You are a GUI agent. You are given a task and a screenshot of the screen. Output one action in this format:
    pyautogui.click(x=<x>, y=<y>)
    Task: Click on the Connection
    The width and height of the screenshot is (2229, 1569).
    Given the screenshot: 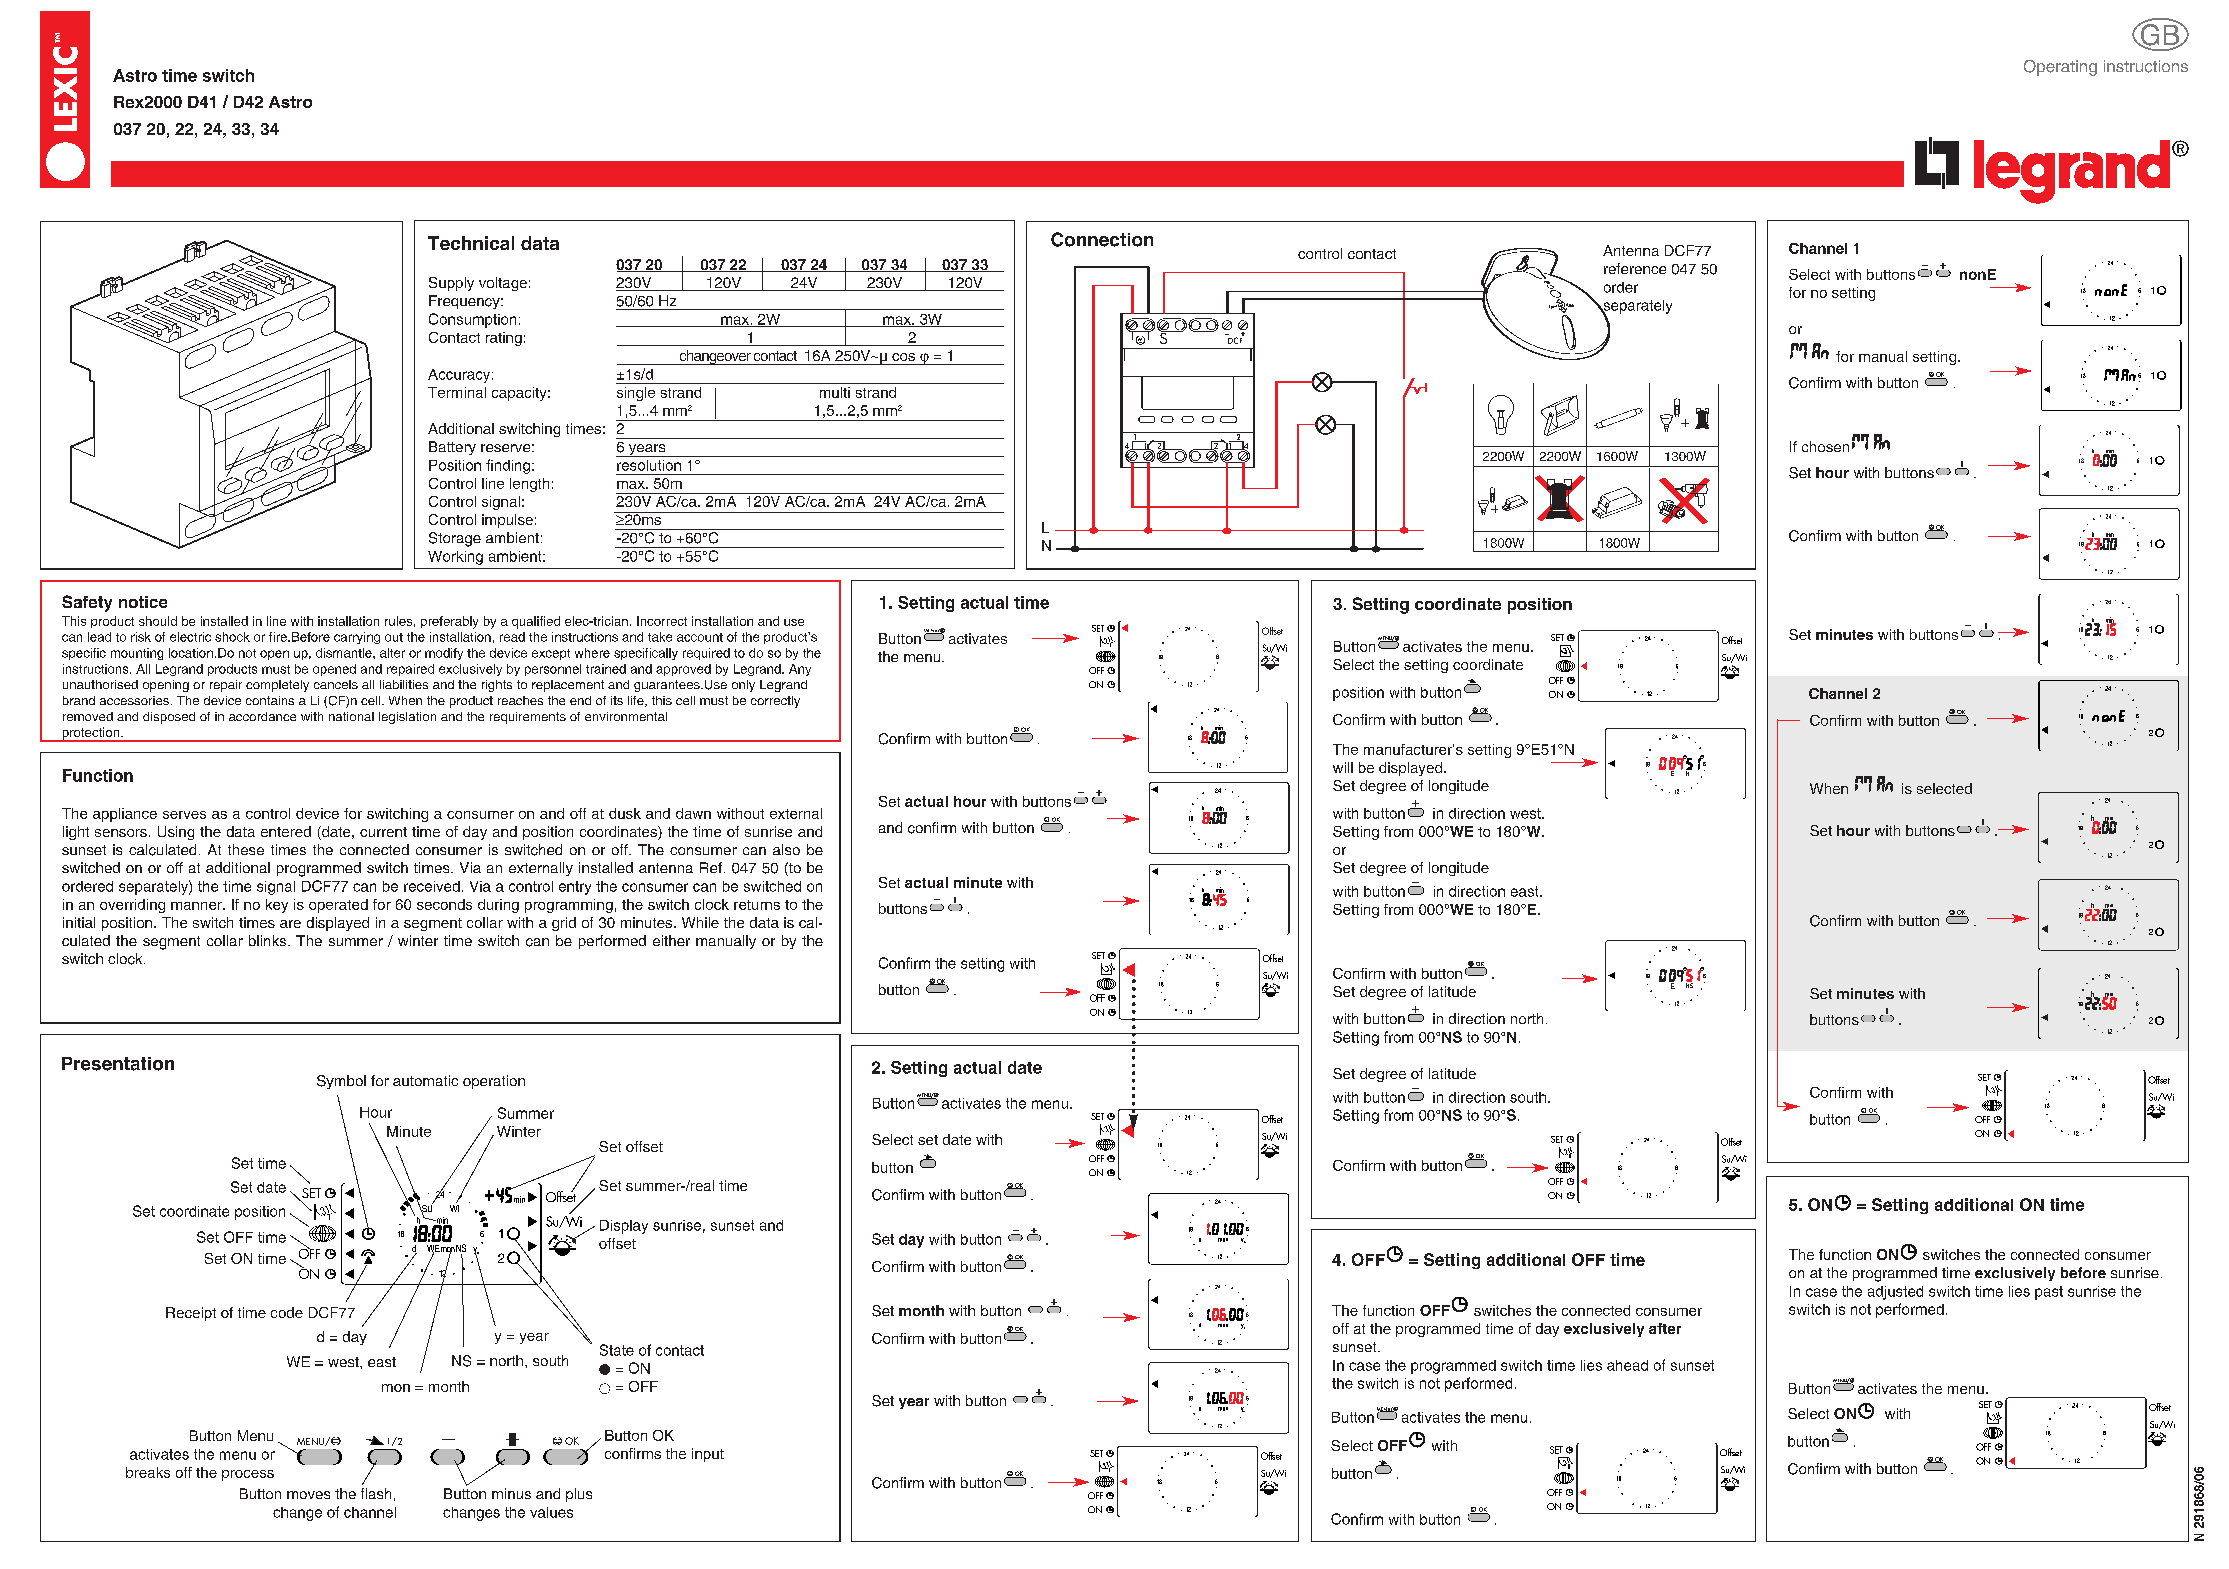 What is the action you would take?
    pyautogui.click(x=1102, y=239)
